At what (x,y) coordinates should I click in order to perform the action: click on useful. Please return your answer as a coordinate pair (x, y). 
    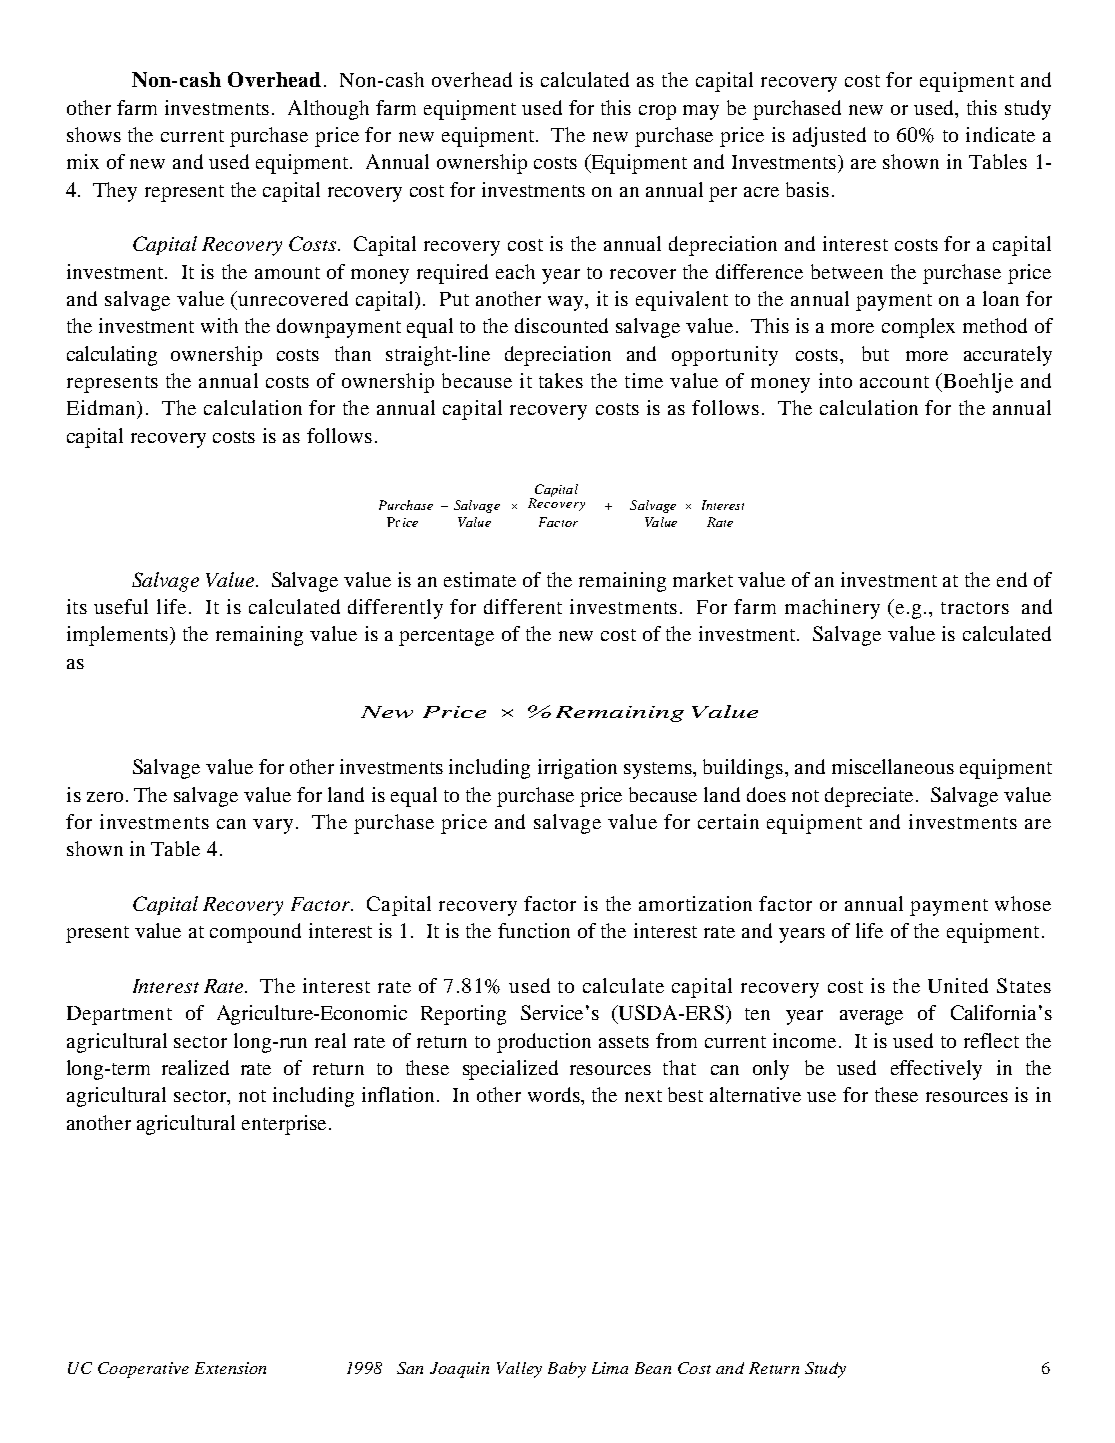
    Looking at the image, I should click on (121, 606).
